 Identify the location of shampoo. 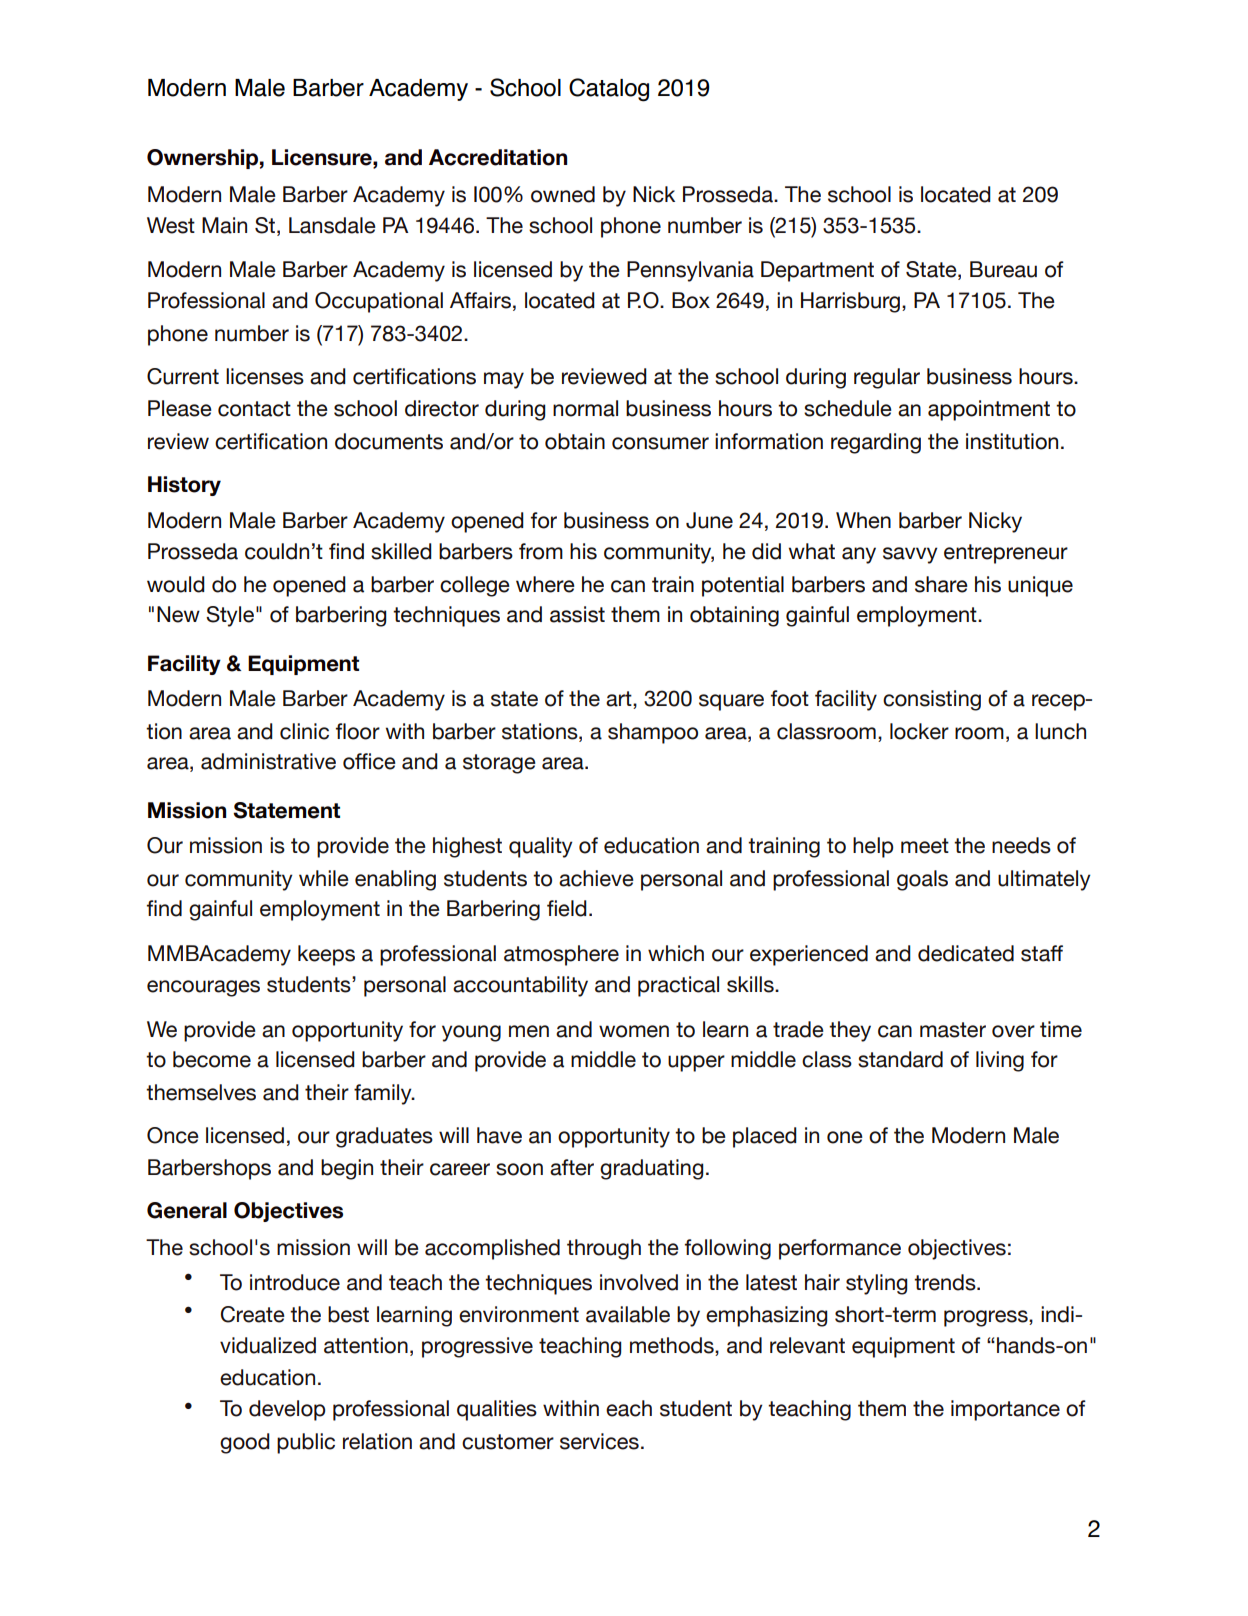
(653, 733).
